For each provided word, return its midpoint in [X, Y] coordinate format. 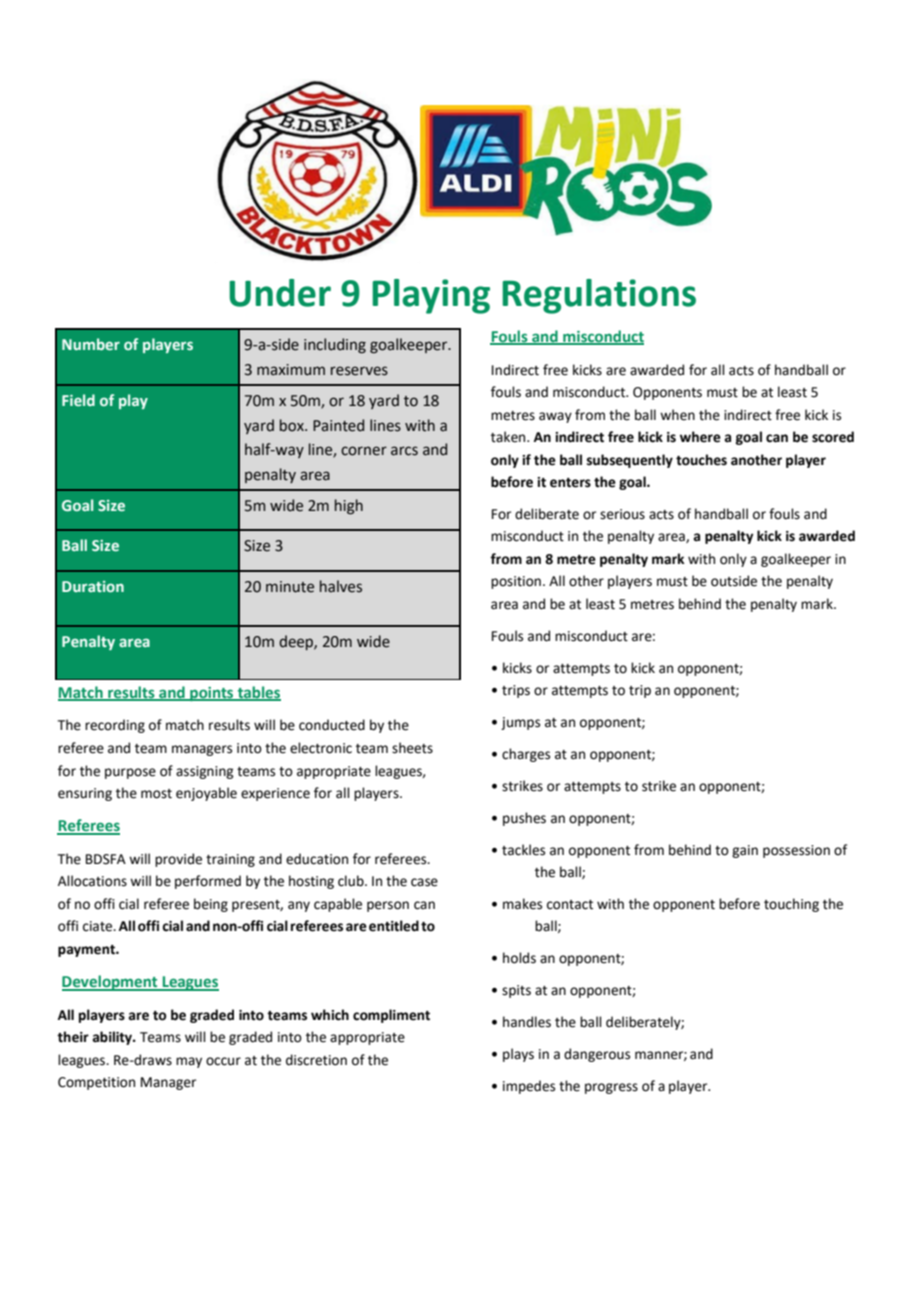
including [335, 346]
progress [611, 1088]
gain [745, 851]
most [156, 794]
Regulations [599, 296]
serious [622, 514]
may [189, 1062]
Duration [93, 586]
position [516, 582]
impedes [529, 1087]
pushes [524, 819]
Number [91, 344]
